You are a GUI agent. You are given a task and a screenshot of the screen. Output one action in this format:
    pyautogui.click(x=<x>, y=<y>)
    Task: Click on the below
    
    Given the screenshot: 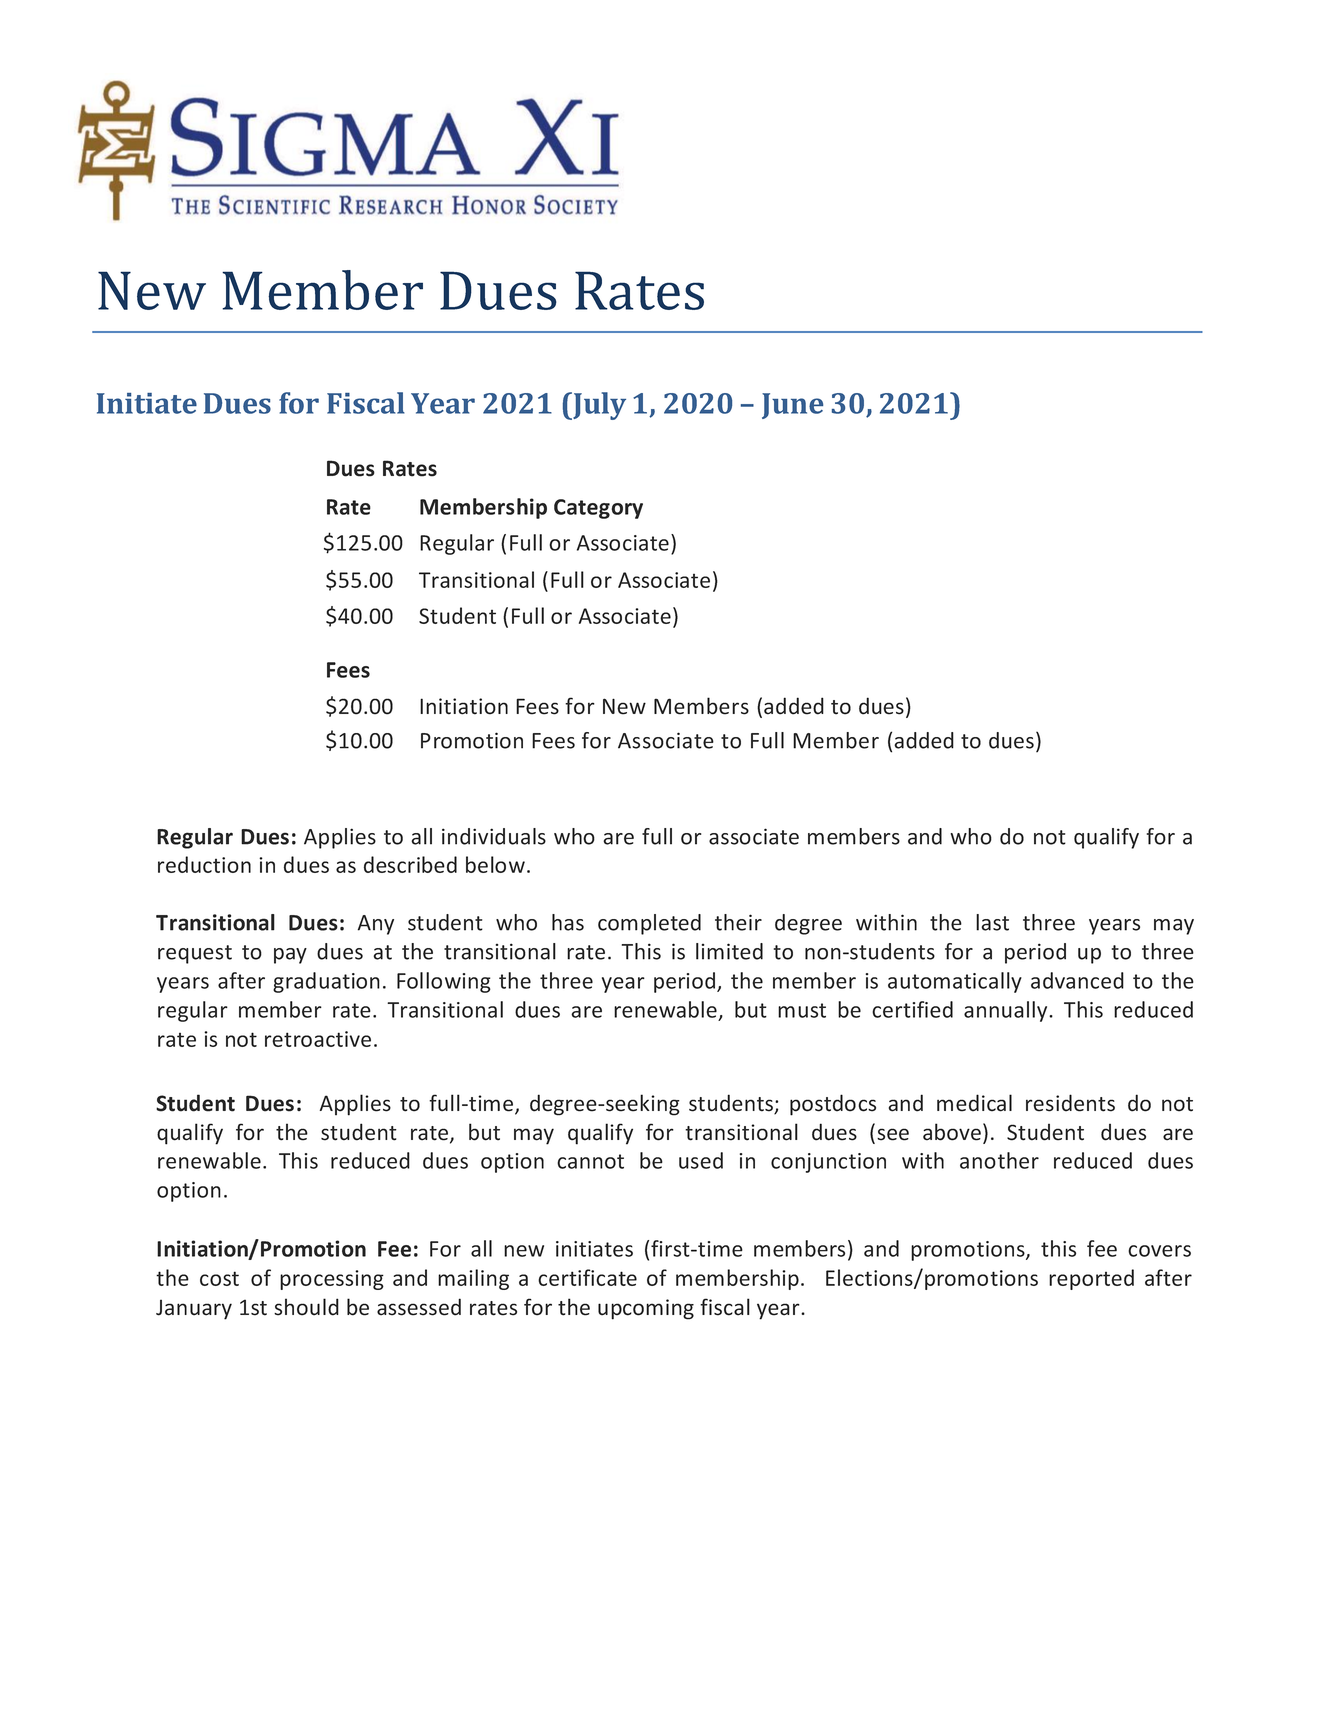 What is the action you would take?
    pyautogui.click(x=495, y=864)
